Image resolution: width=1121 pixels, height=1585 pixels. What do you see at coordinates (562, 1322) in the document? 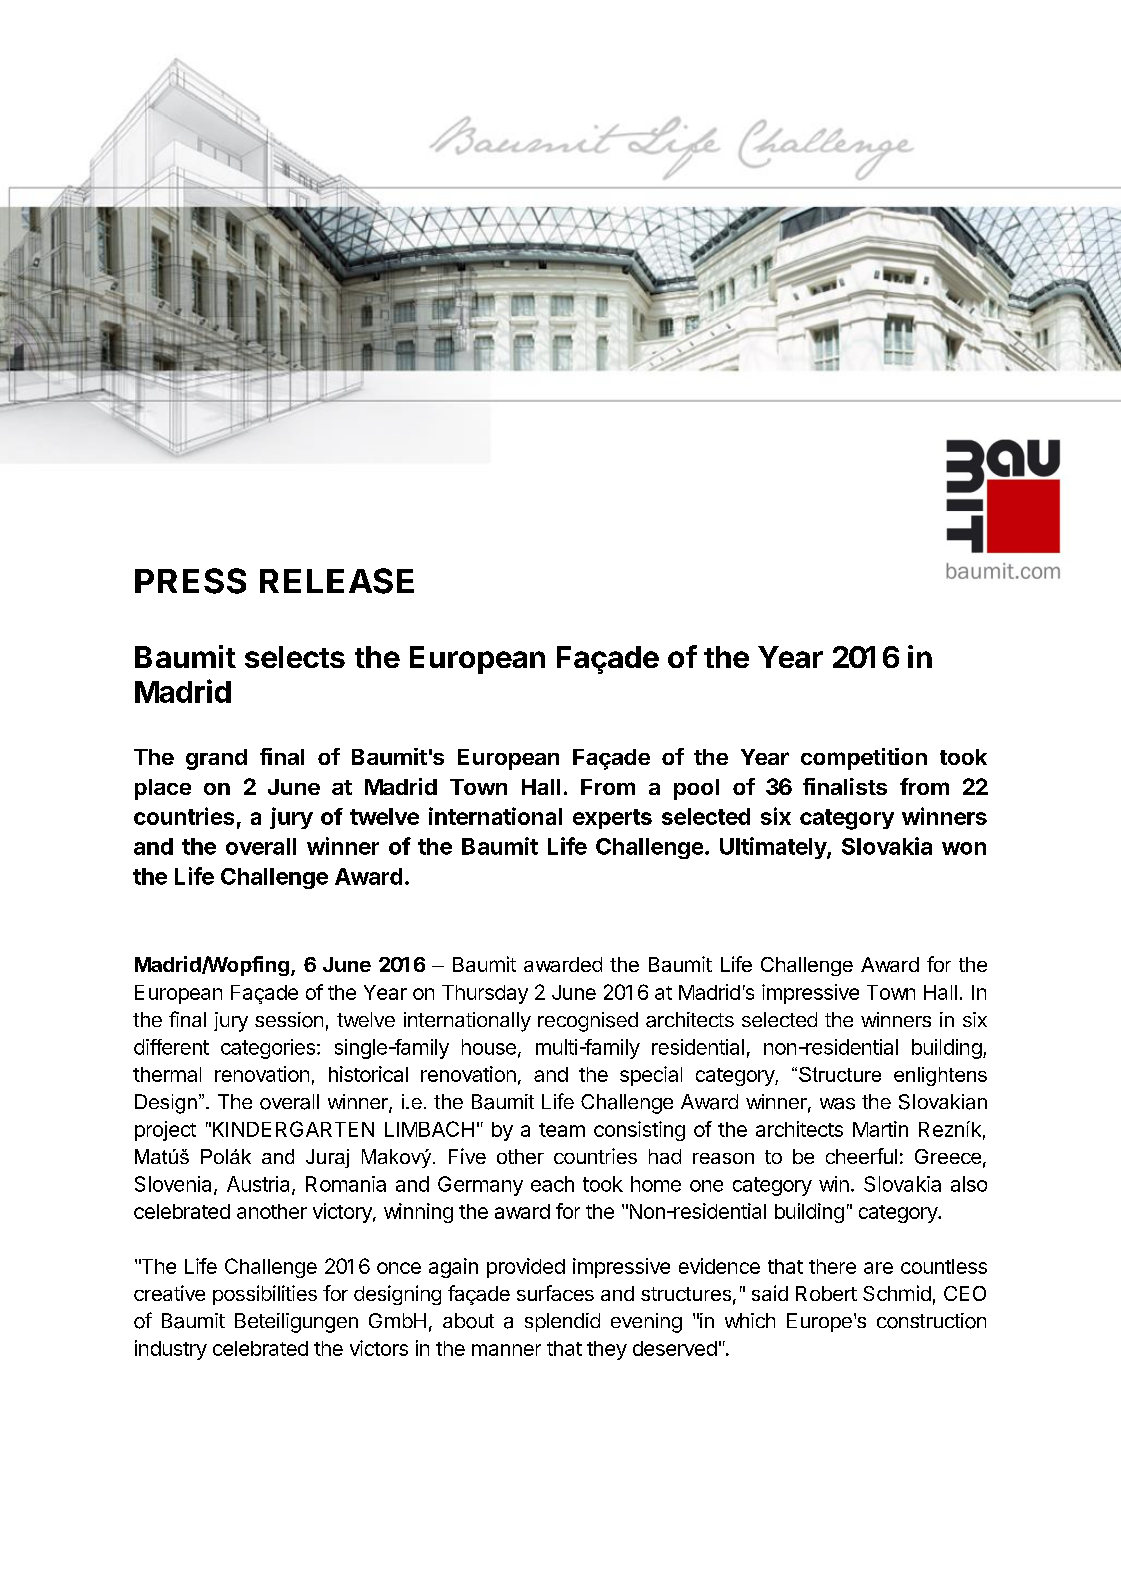
I see `splendid` at bounding box center [562, 1322].
